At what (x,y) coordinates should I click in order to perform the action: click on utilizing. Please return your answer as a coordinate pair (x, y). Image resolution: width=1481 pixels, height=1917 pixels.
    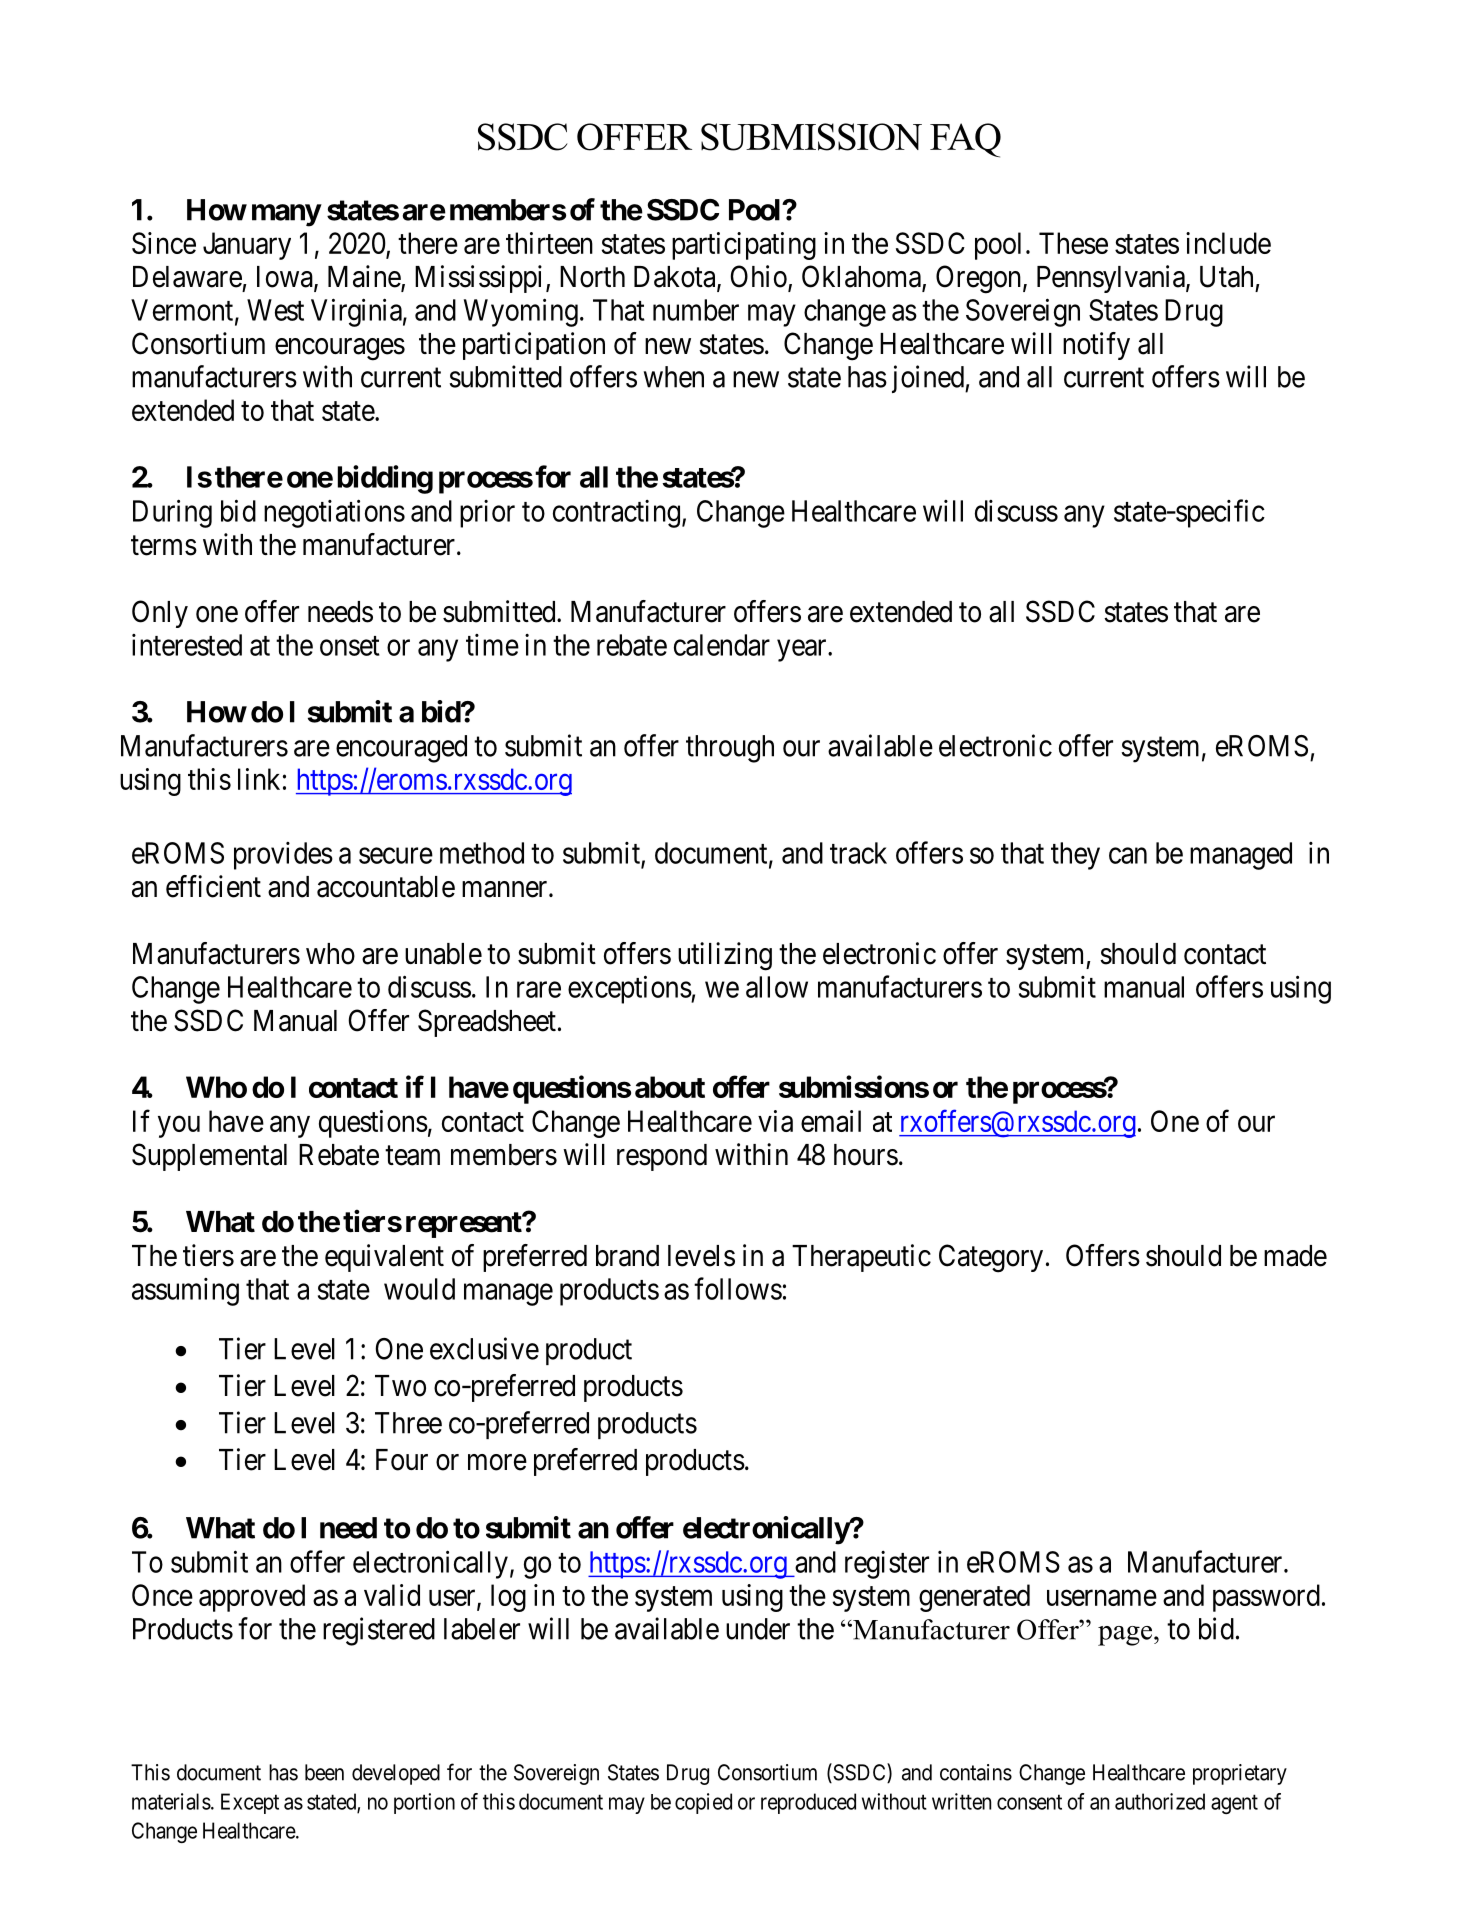
    Looking at the image, I should click on (725, 956).
